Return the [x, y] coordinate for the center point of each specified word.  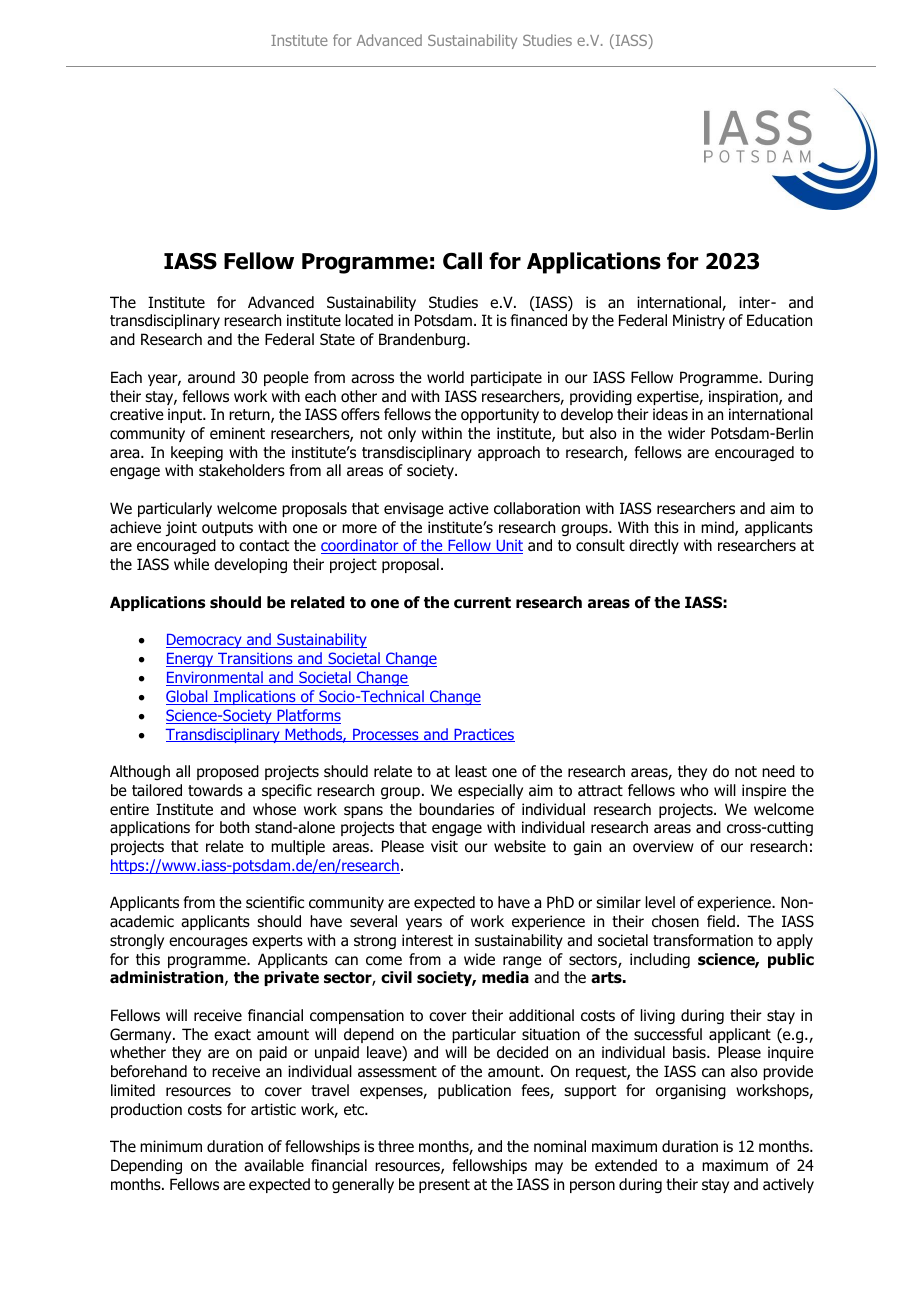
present [444, 1186]
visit [444, 846]
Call [462, 261]
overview [663, 846]
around [211, 377]
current [482, 603]
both [234, 827]
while [191, 564]
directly [654, 546]
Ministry [699, 321]
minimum [171, 1146]
